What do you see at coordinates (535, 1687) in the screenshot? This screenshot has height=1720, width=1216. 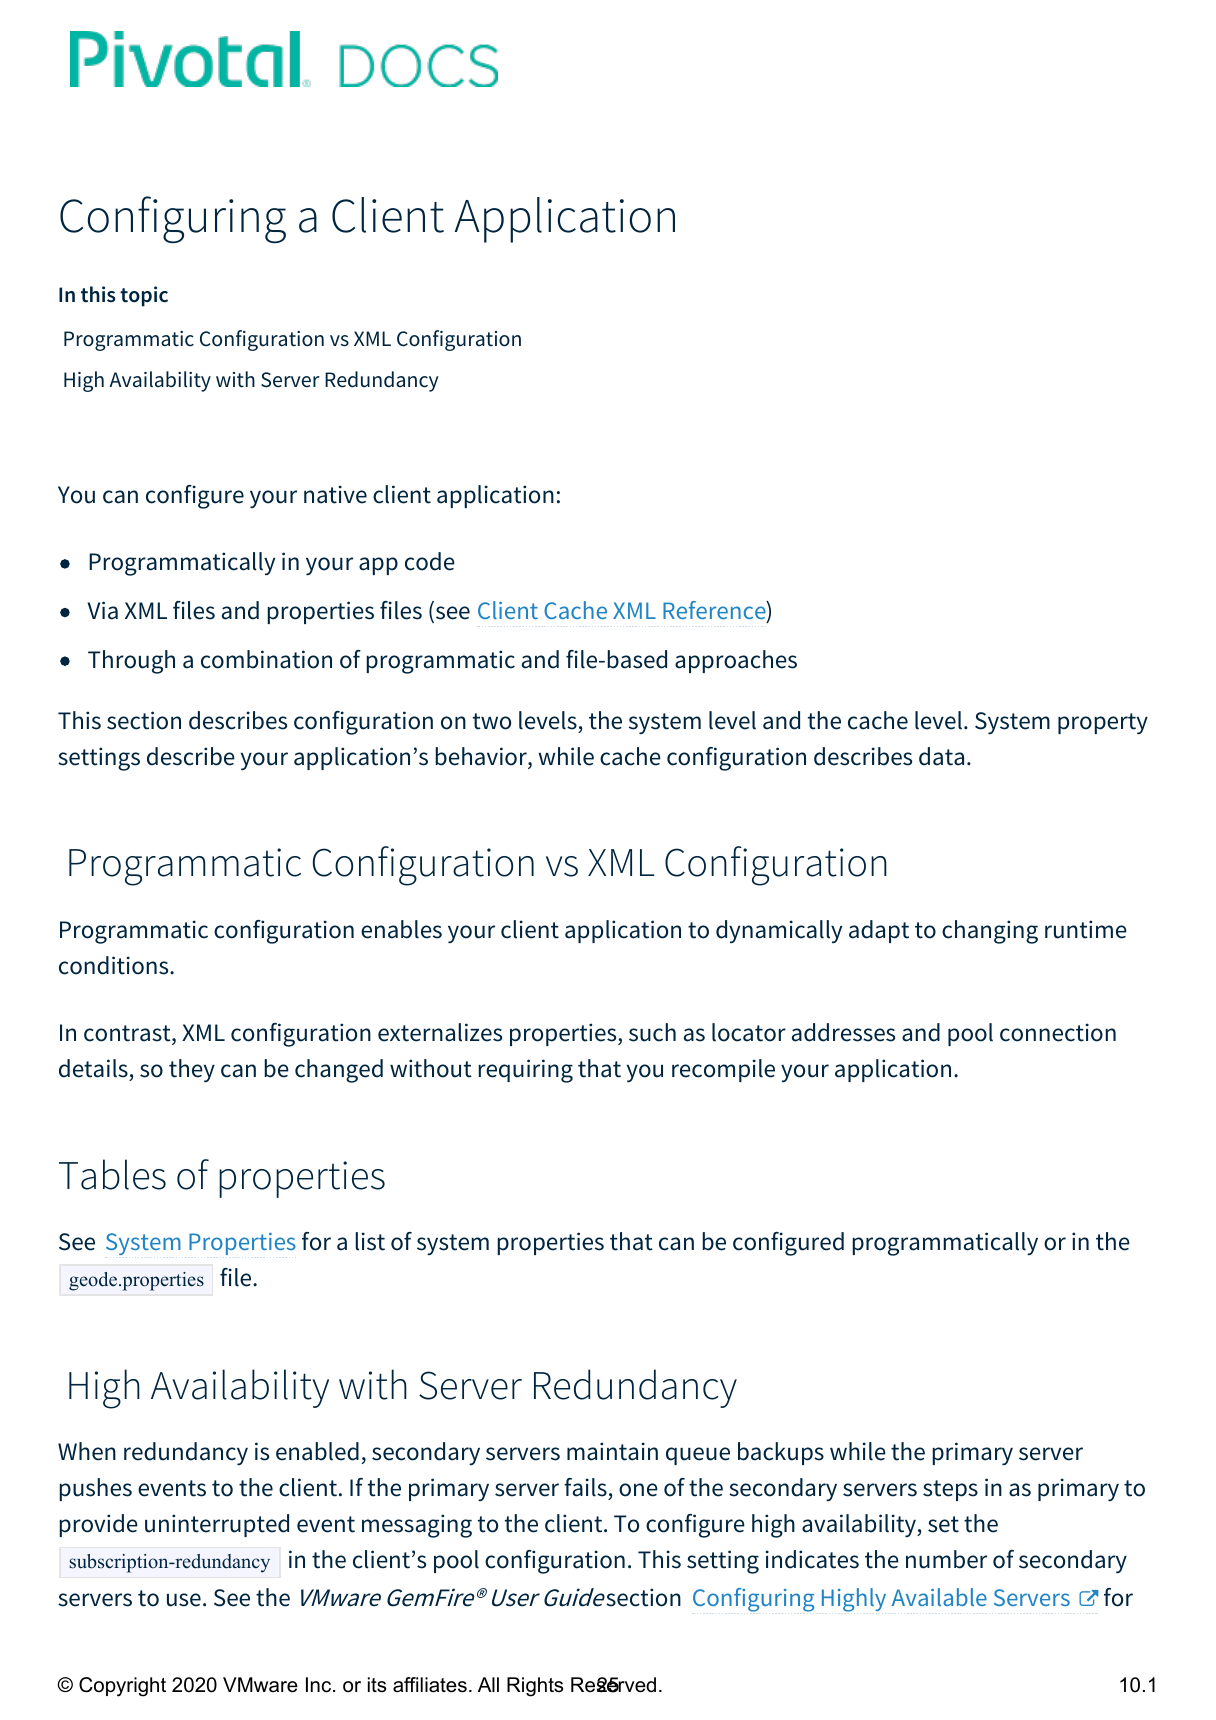 I see `Rights` at bounding box center [535, 1687].
